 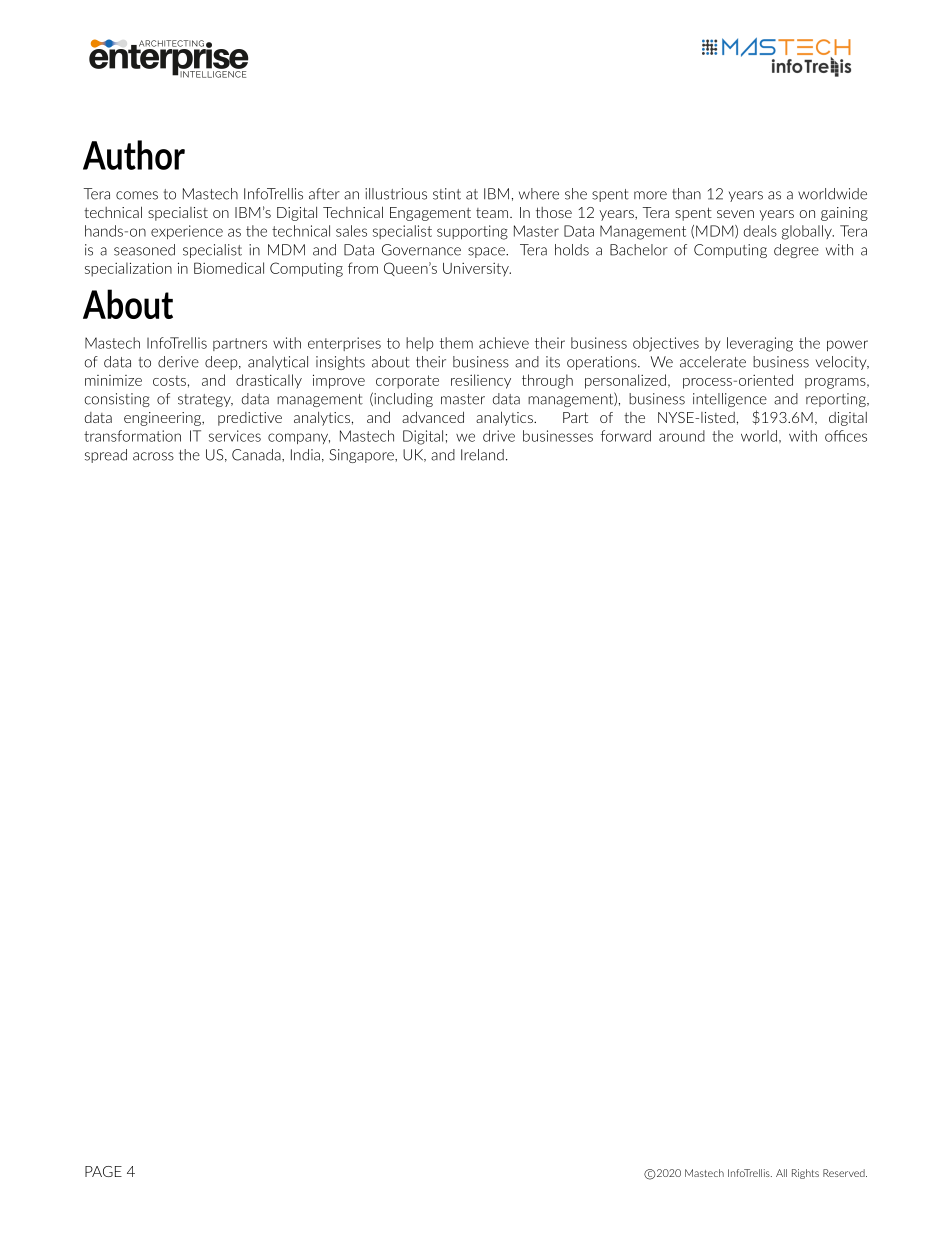 I want to click on around, so click(x=682, y=436).
